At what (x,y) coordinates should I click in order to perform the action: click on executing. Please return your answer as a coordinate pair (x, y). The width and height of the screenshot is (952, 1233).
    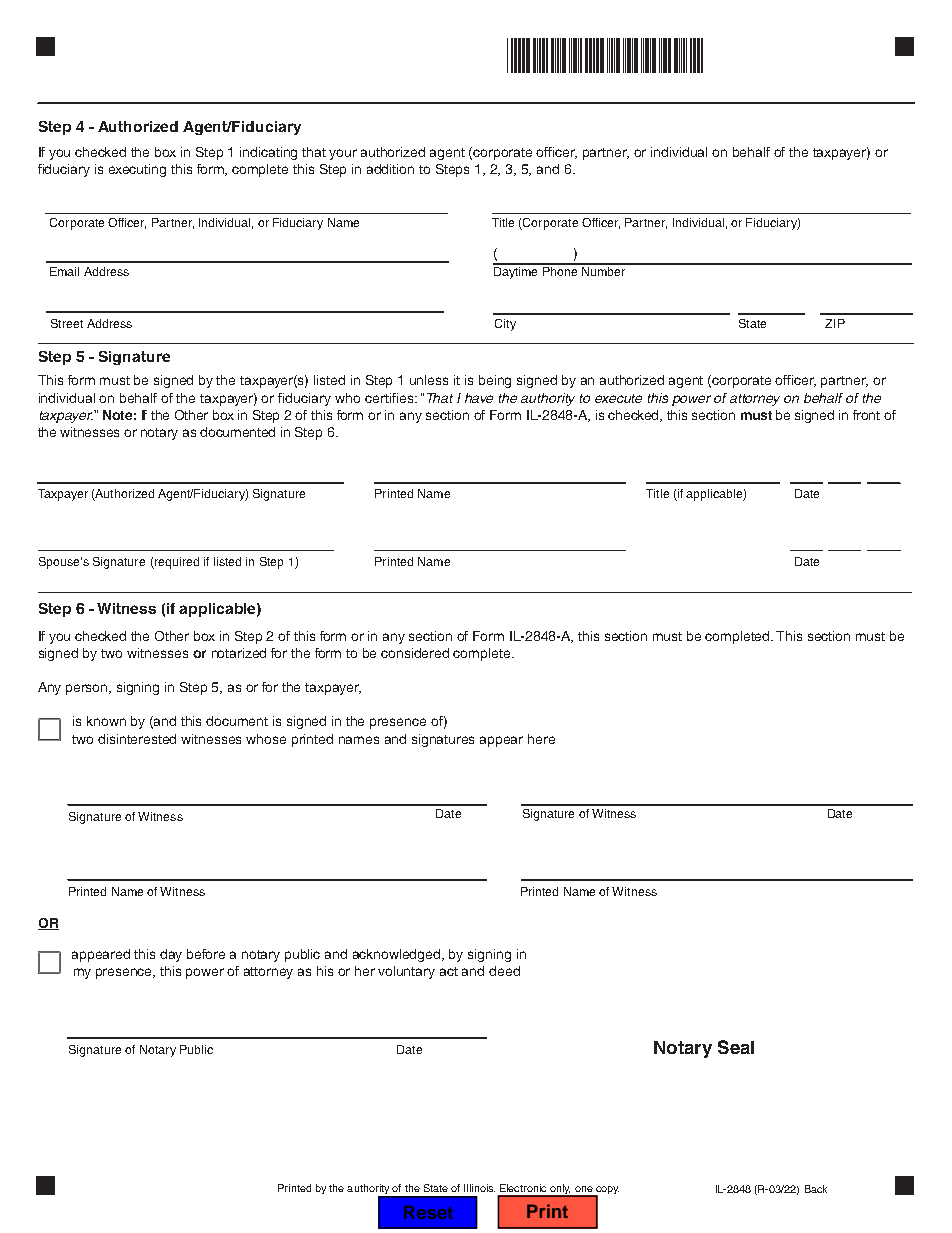
    Looking at the image, I should click on (137, 170).
